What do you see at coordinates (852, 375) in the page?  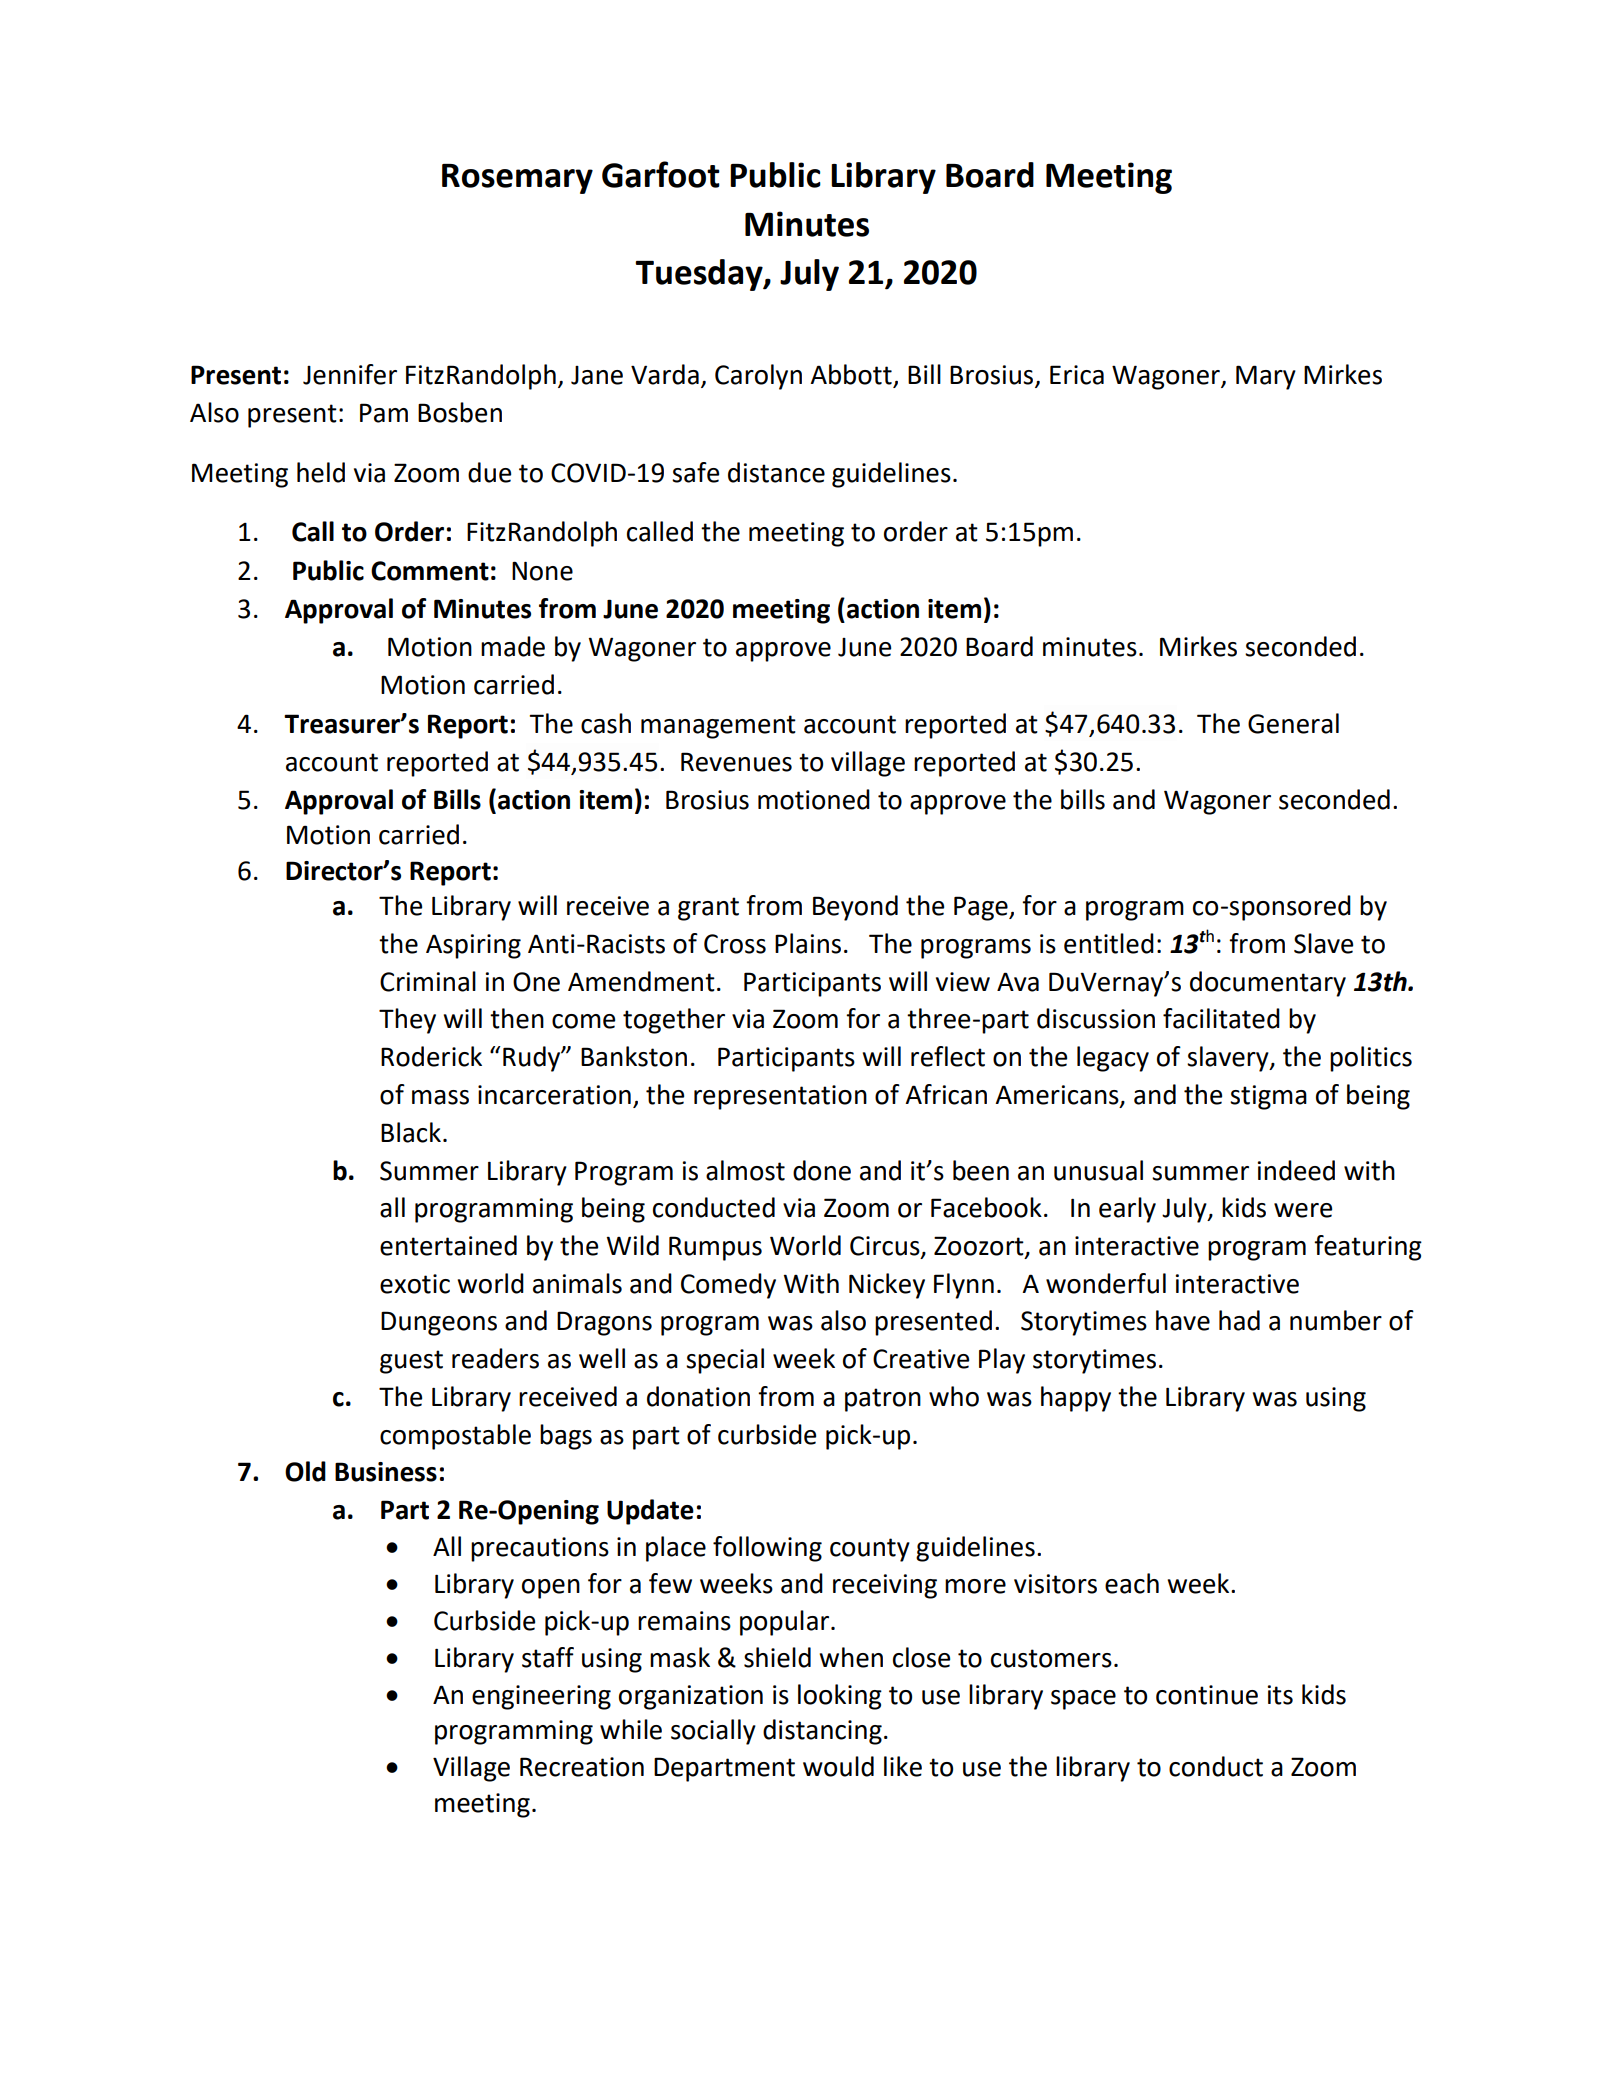 I see `Abbott` at bounding box center [852, 375].
